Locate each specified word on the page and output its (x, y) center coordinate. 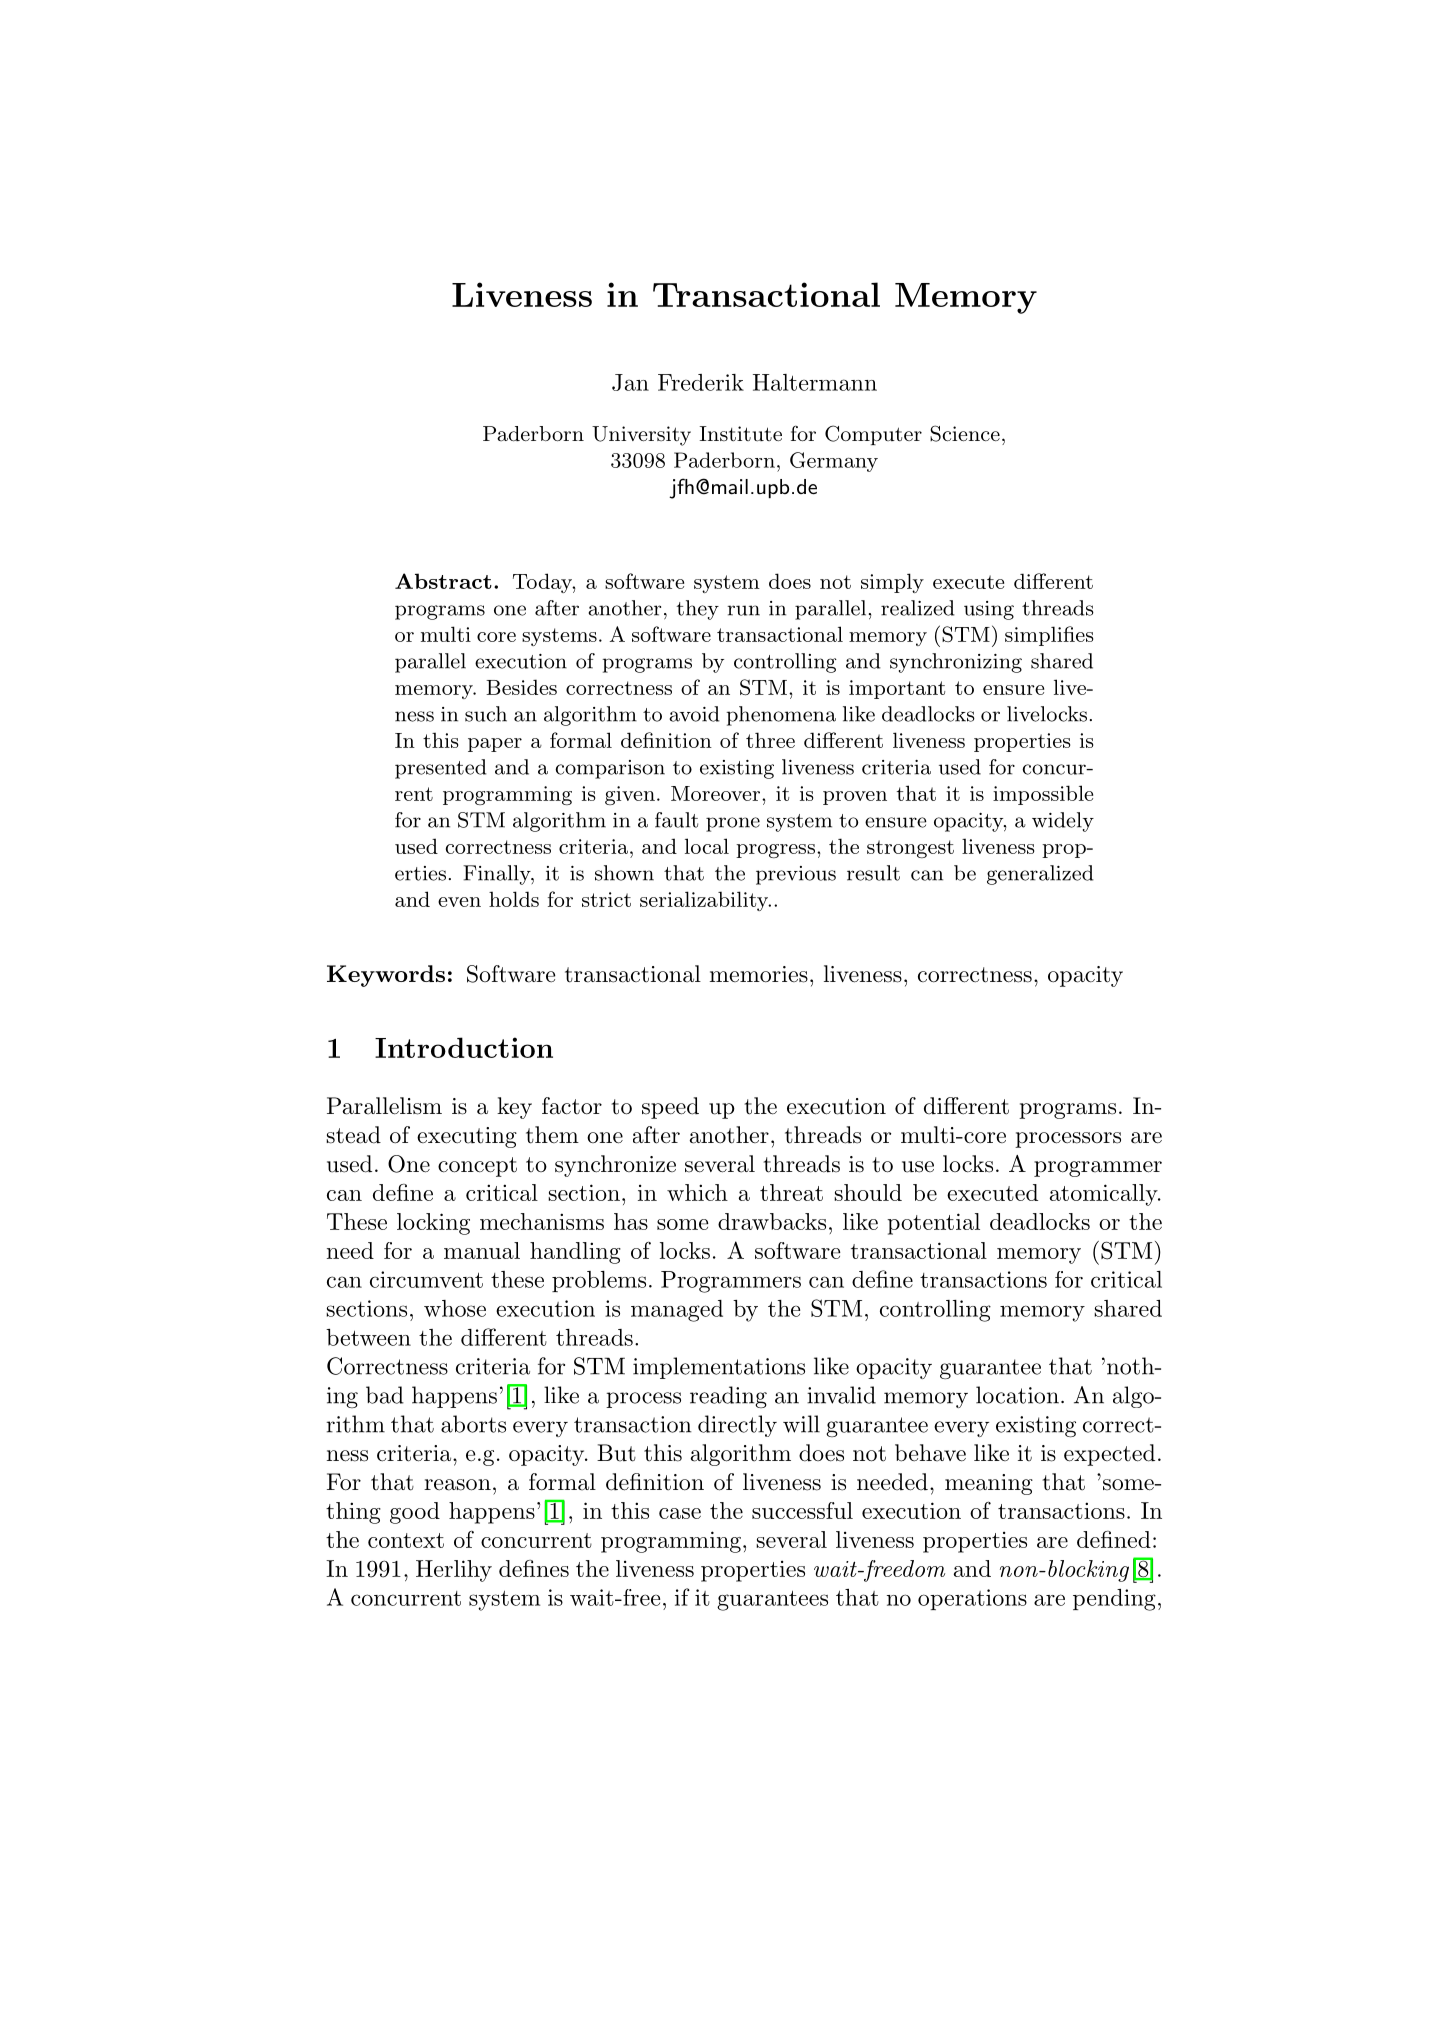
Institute (741, 434)
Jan (630, 382)
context (406, 1540)
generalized (1040, 875)
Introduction (464, 1047)
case (680, 1513)
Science (965, 433)
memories (759, 974)
